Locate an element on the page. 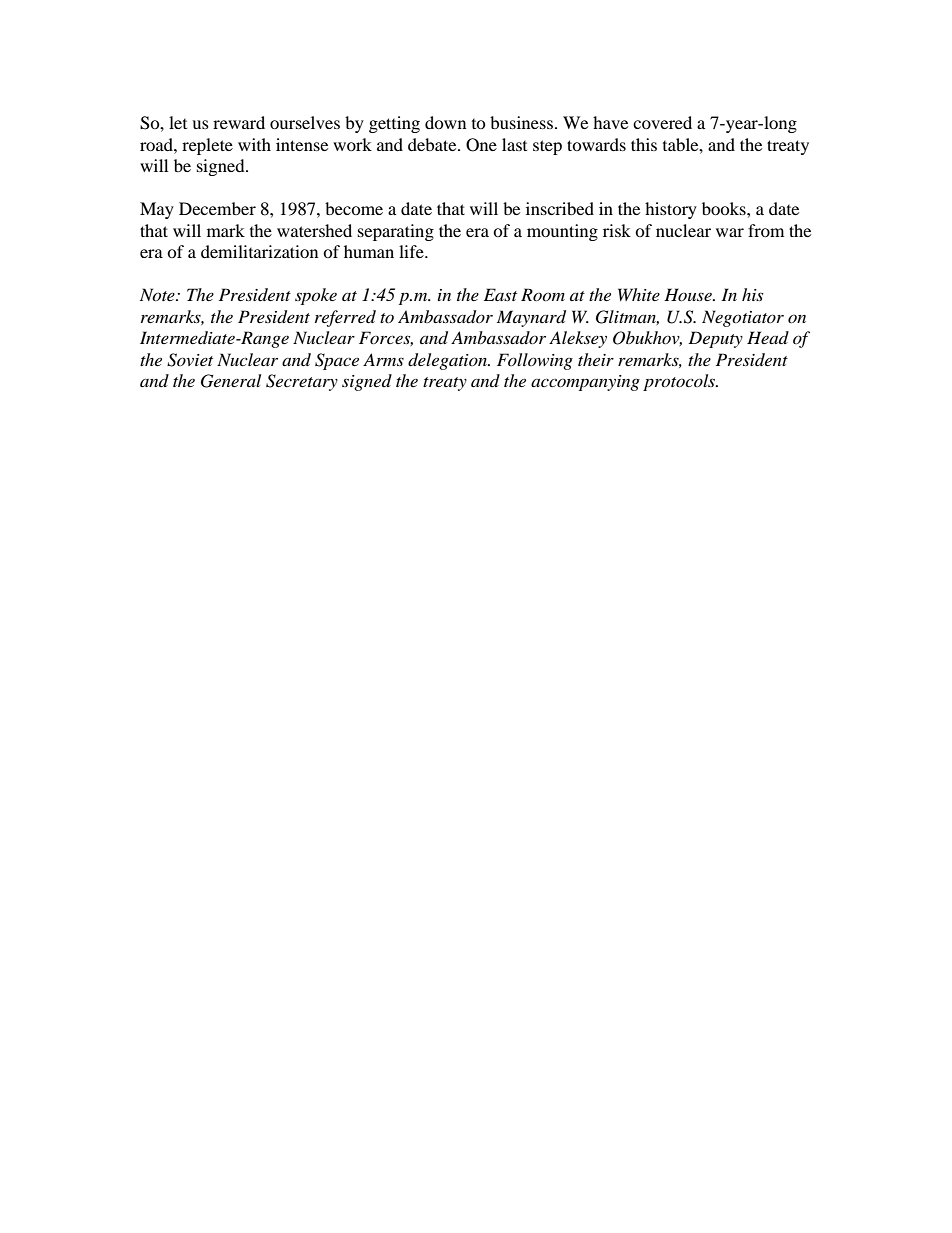  delegation is located at coordinates (448, 361).
